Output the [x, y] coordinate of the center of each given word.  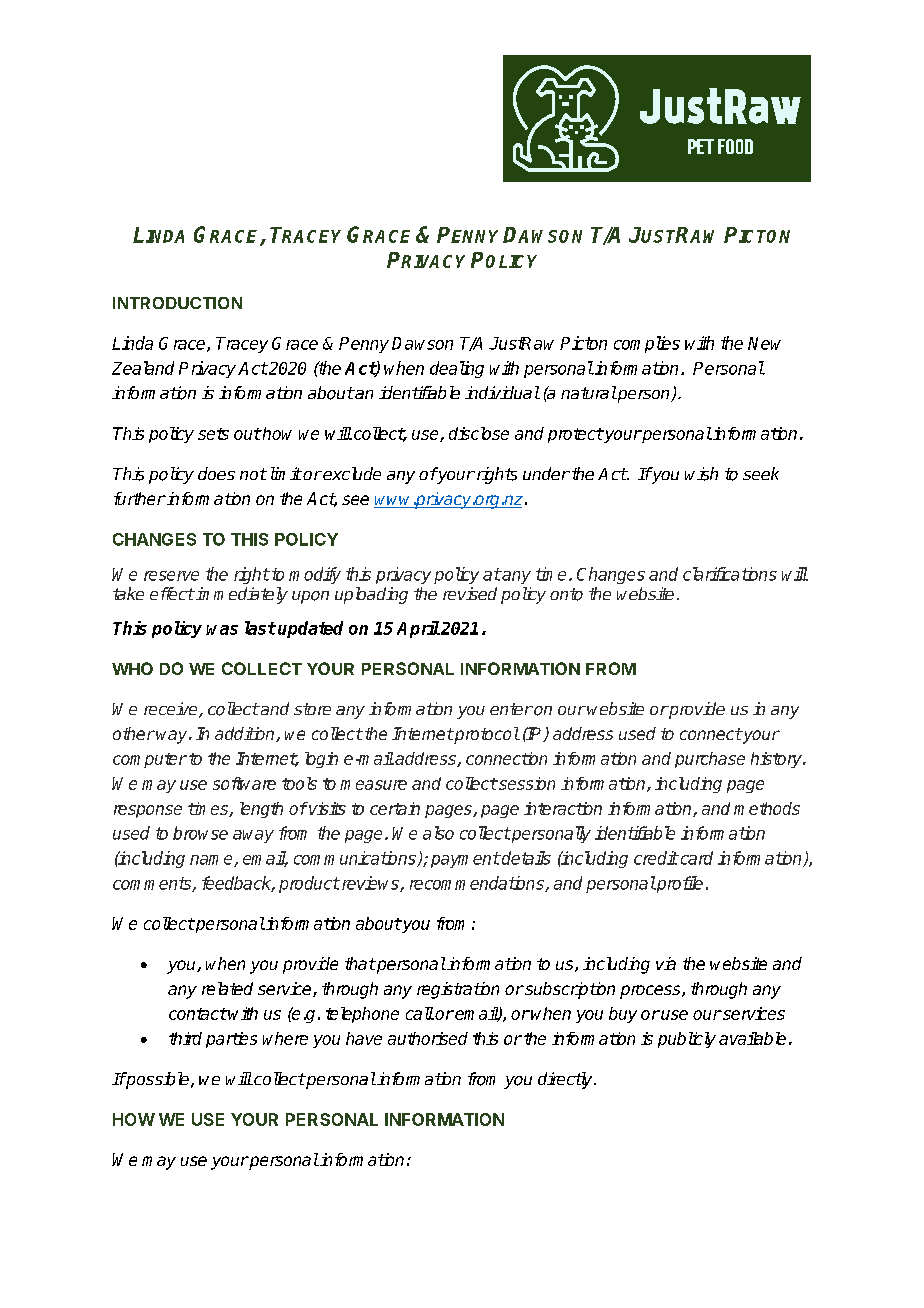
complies [647, 344]
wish [701, 474]
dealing [457, 369]
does [216, 473]
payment [465, 860]
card [695, 858]
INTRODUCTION [177, 303]
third [185, 1038]
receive [172, 710]
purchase [710, 760]
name [212, 861]
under [546, 473]
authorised [428, 1038]
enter [511, 709]
